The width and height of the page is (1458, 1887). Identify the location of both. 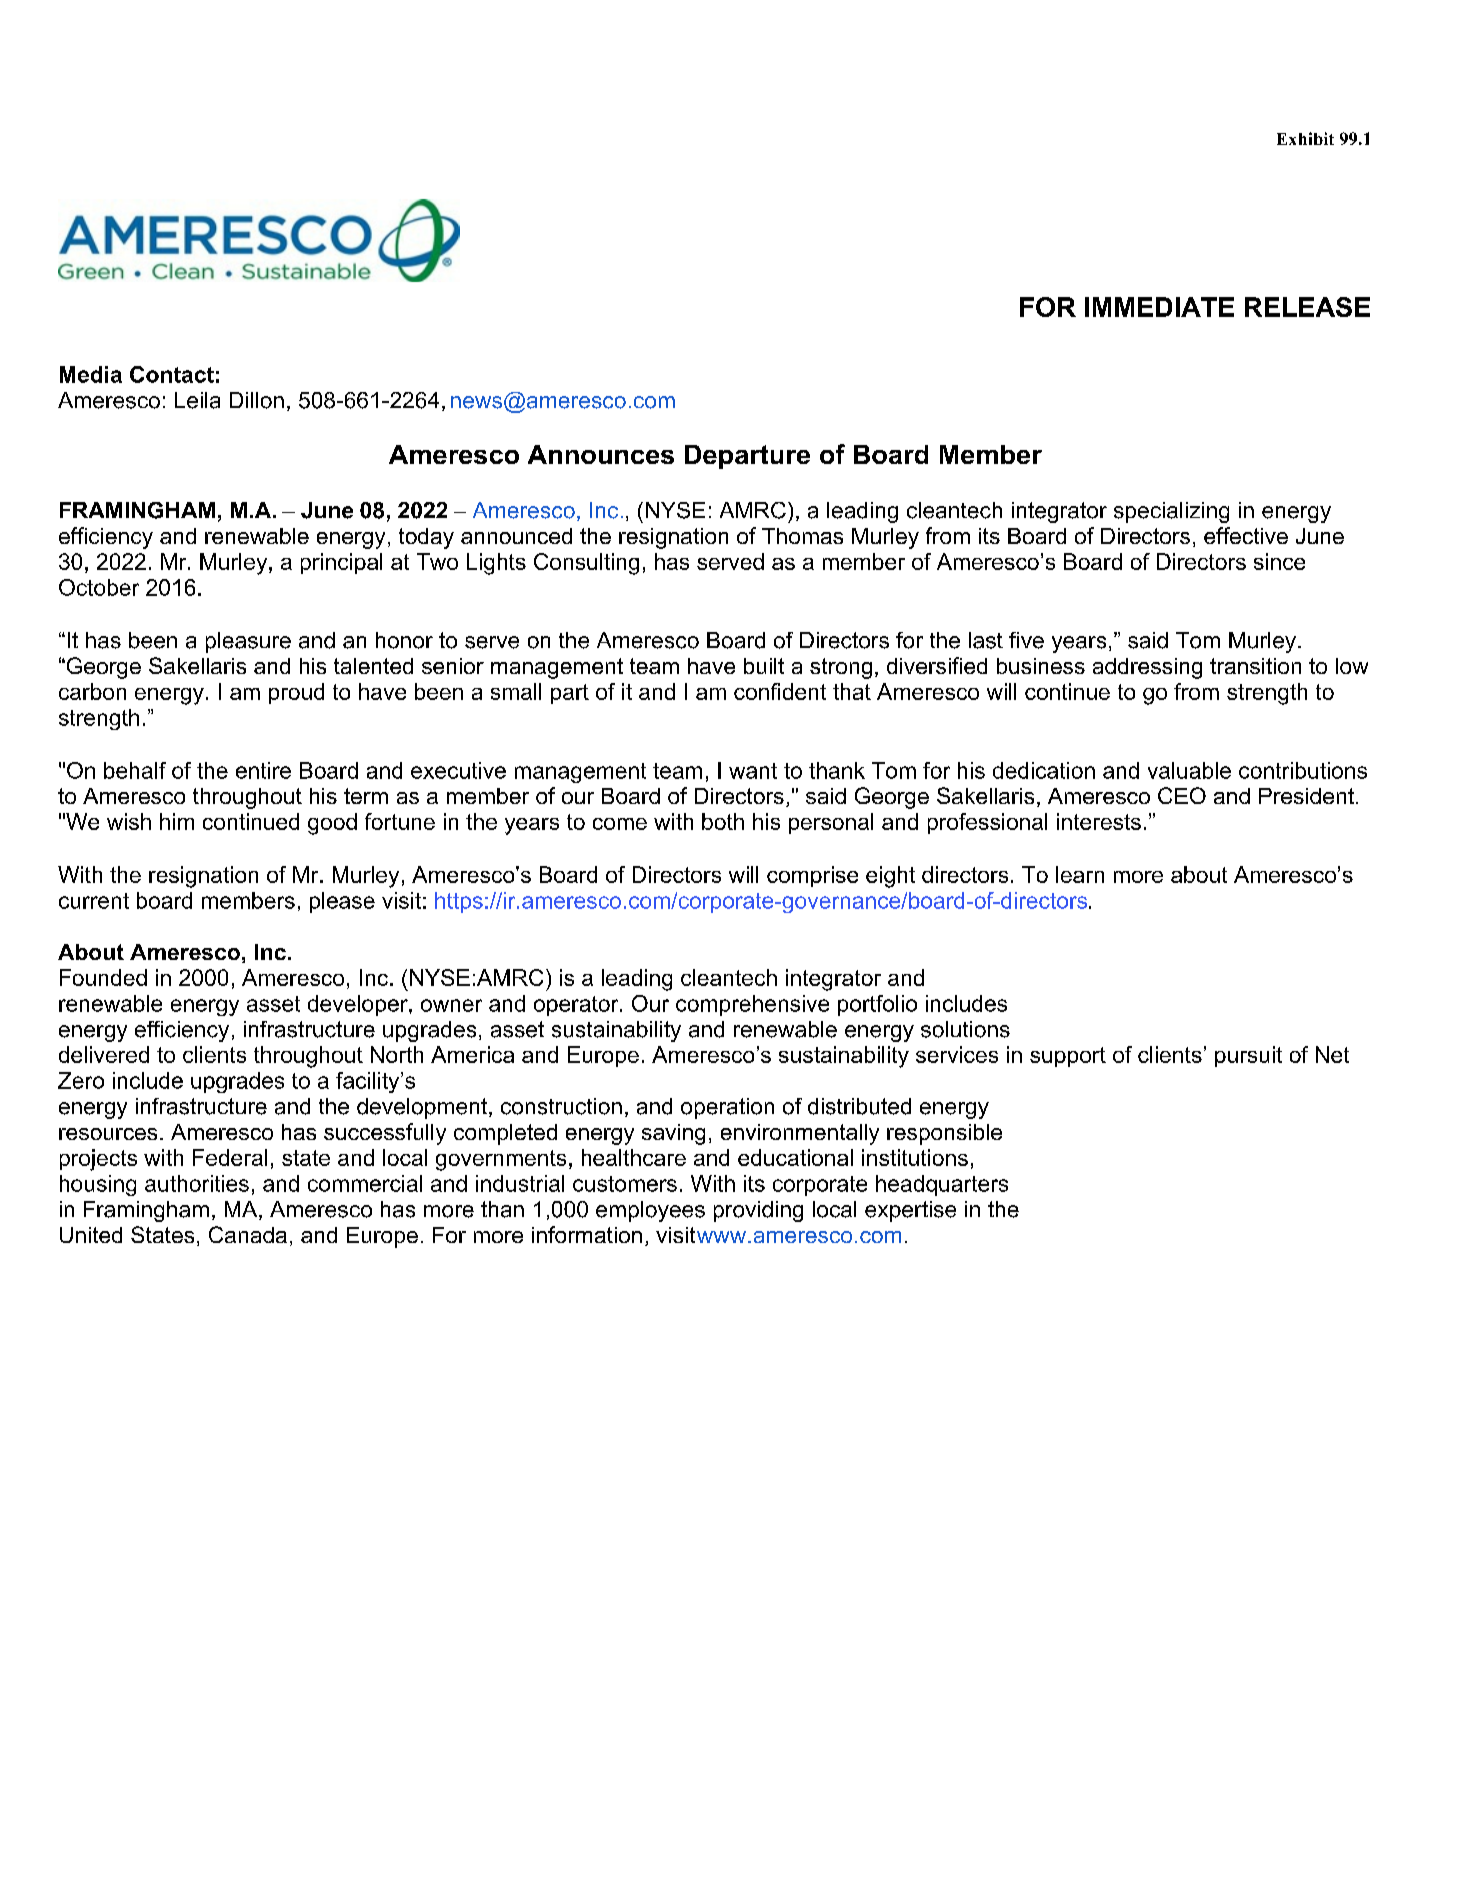
(723, 821).
